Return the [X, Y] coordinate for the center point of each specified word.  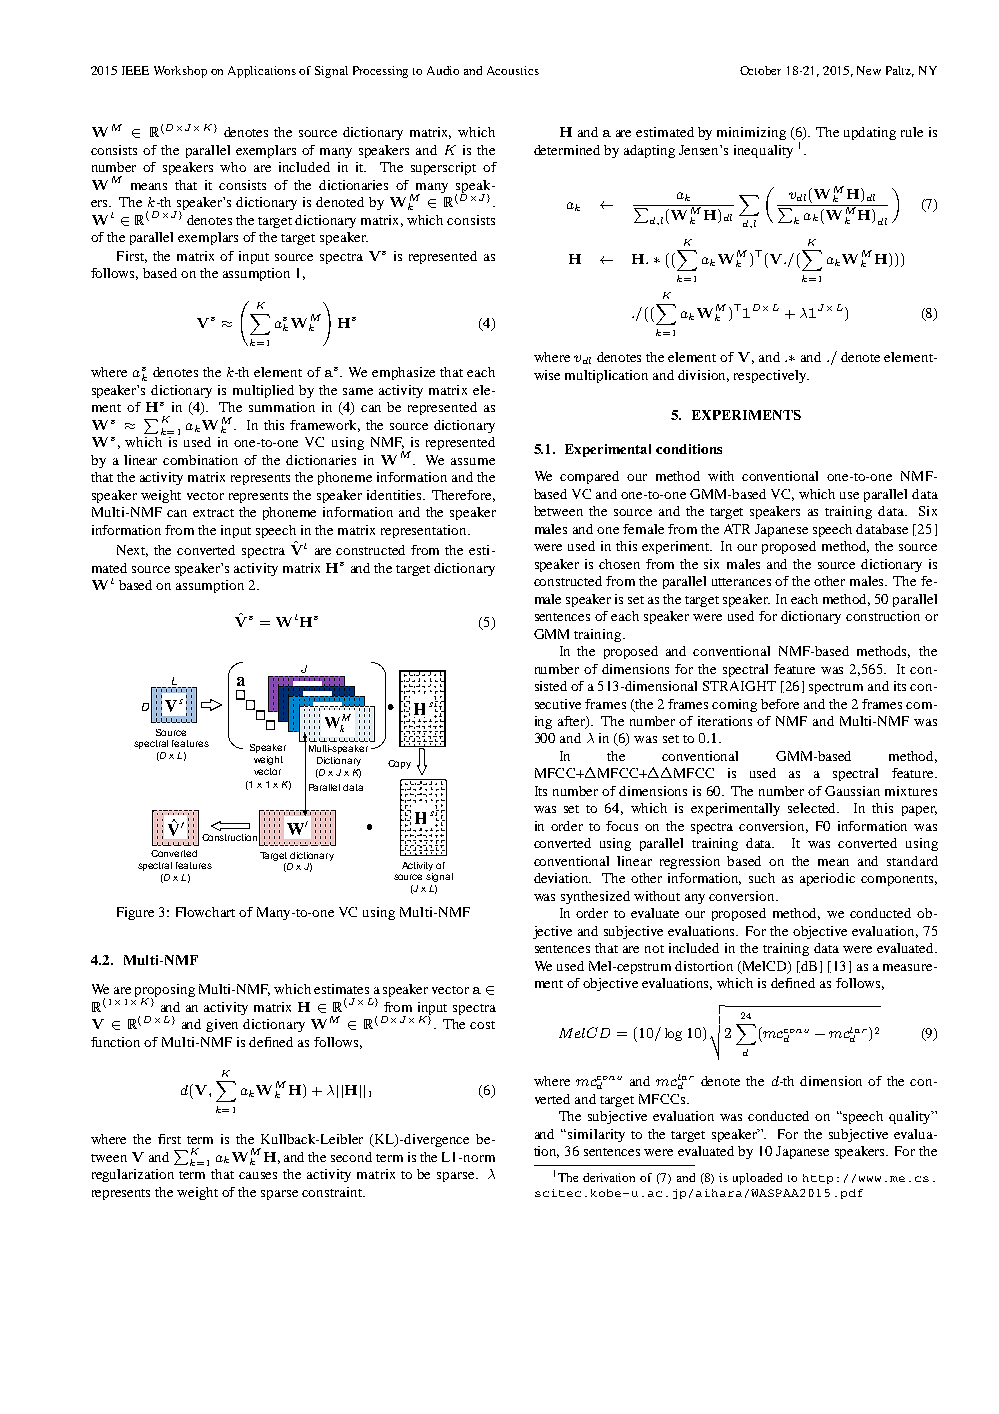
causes [258, 1175]
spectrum [836, 688]
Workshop [180, 72]
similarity [596, 1135]
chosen [619, 564]
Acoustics [513, 70]
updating [870, 133]
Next [132, 551]
